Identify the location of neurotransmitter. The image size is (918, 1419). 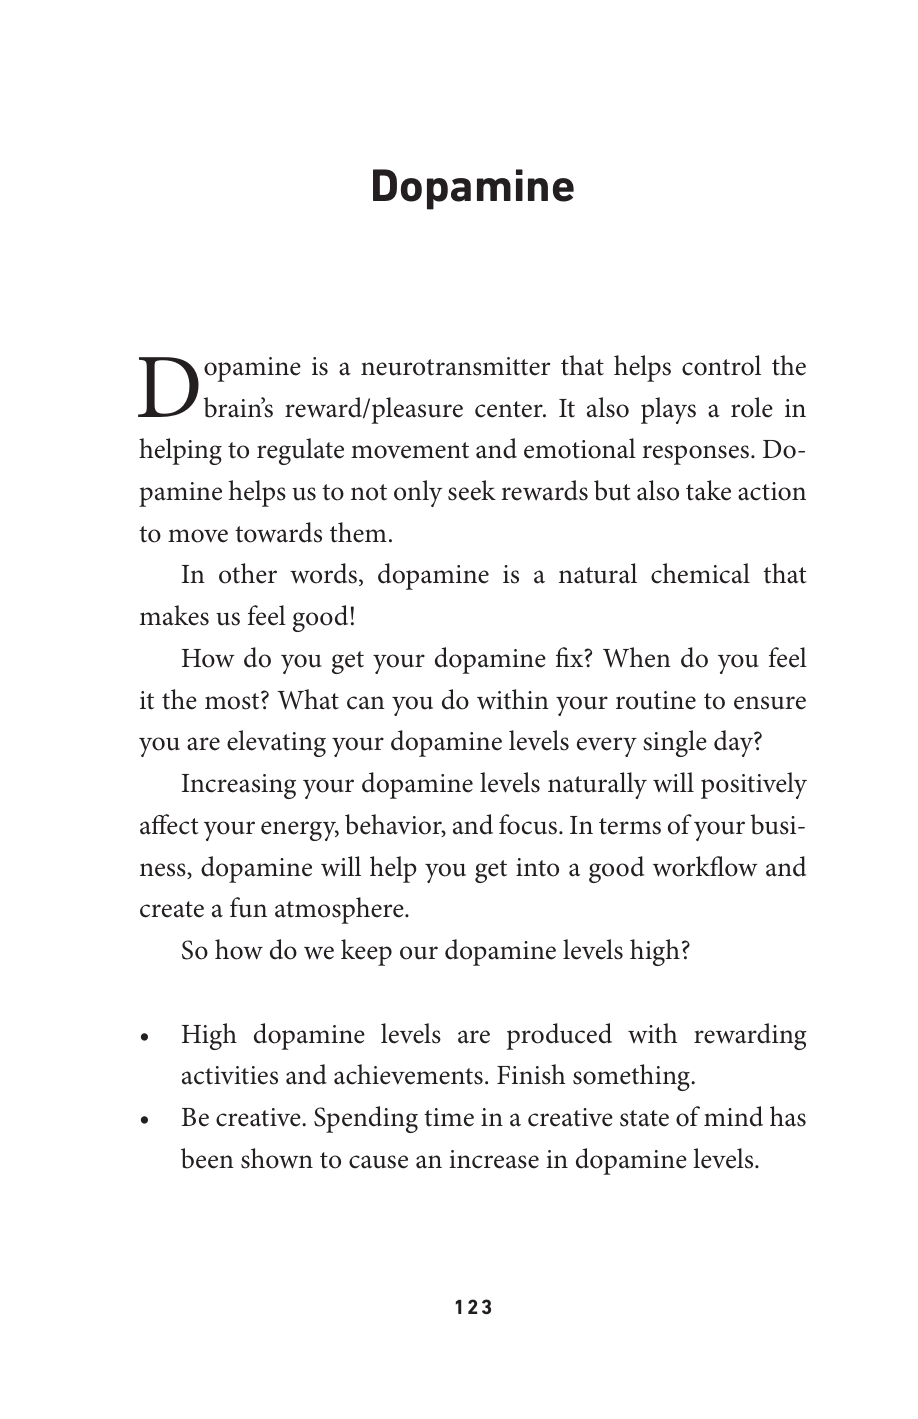
(455, 366).
